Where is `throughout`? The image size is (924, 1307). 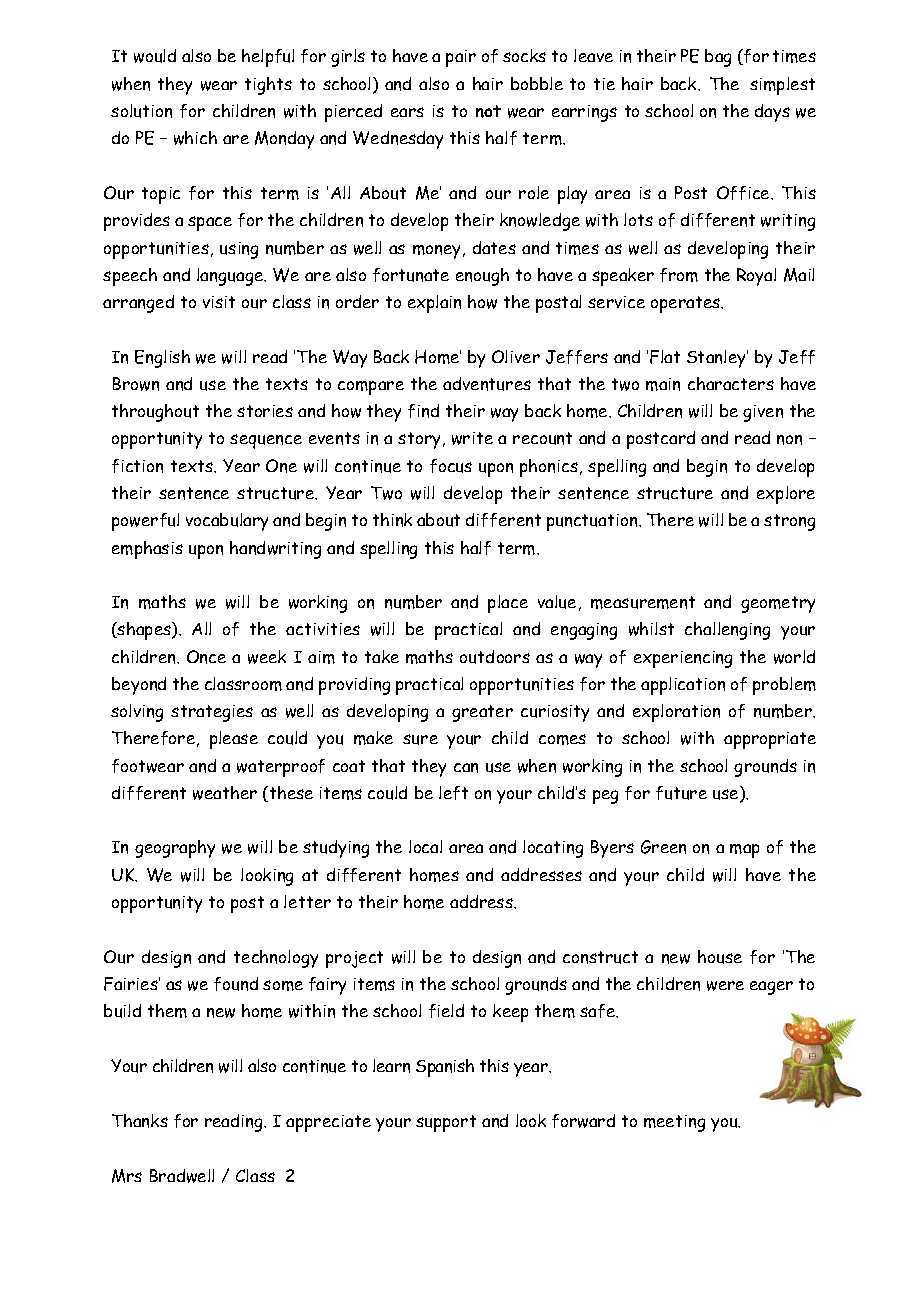
throughout is located at coordinates (155, 413).
